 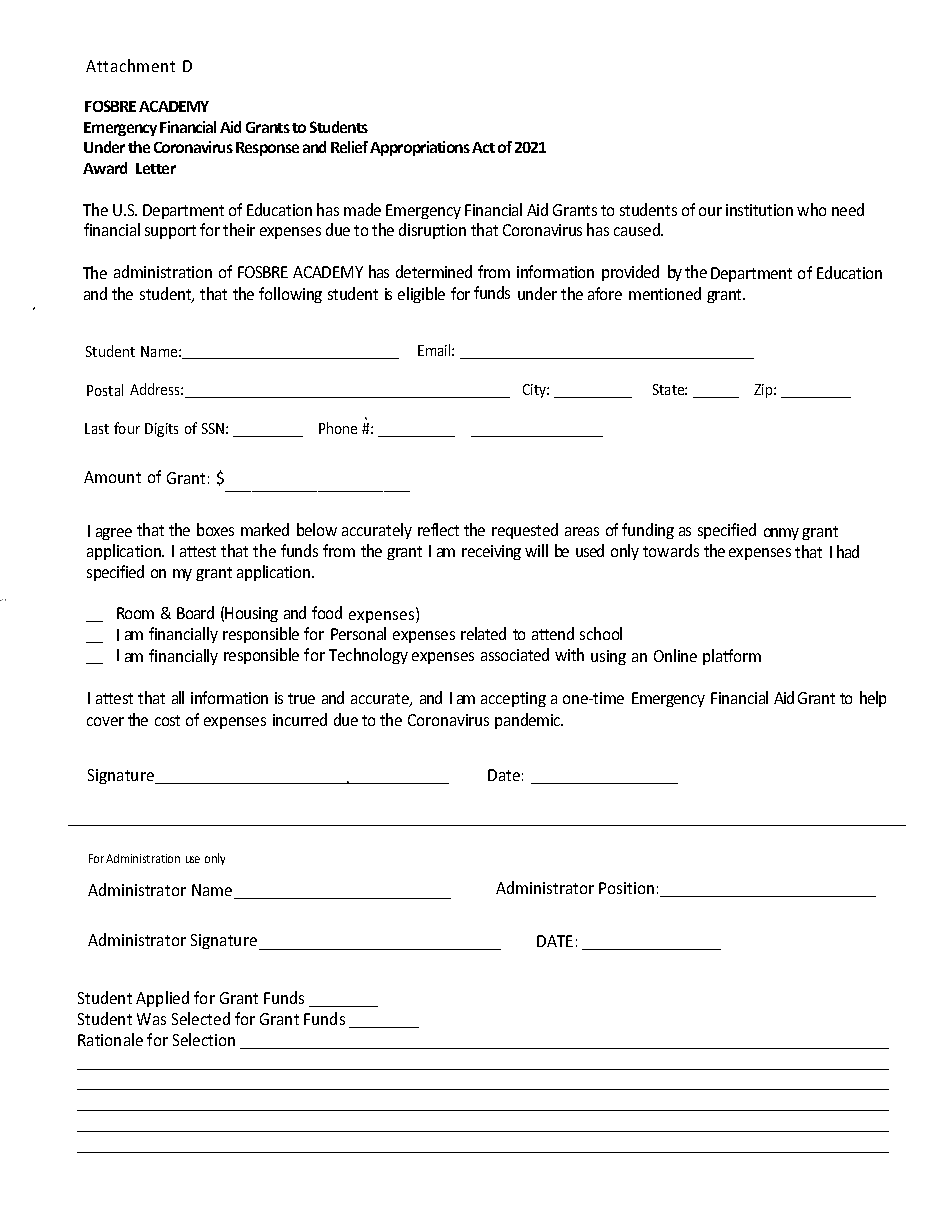 I want to click on Act, so click(x=483, y=147).
